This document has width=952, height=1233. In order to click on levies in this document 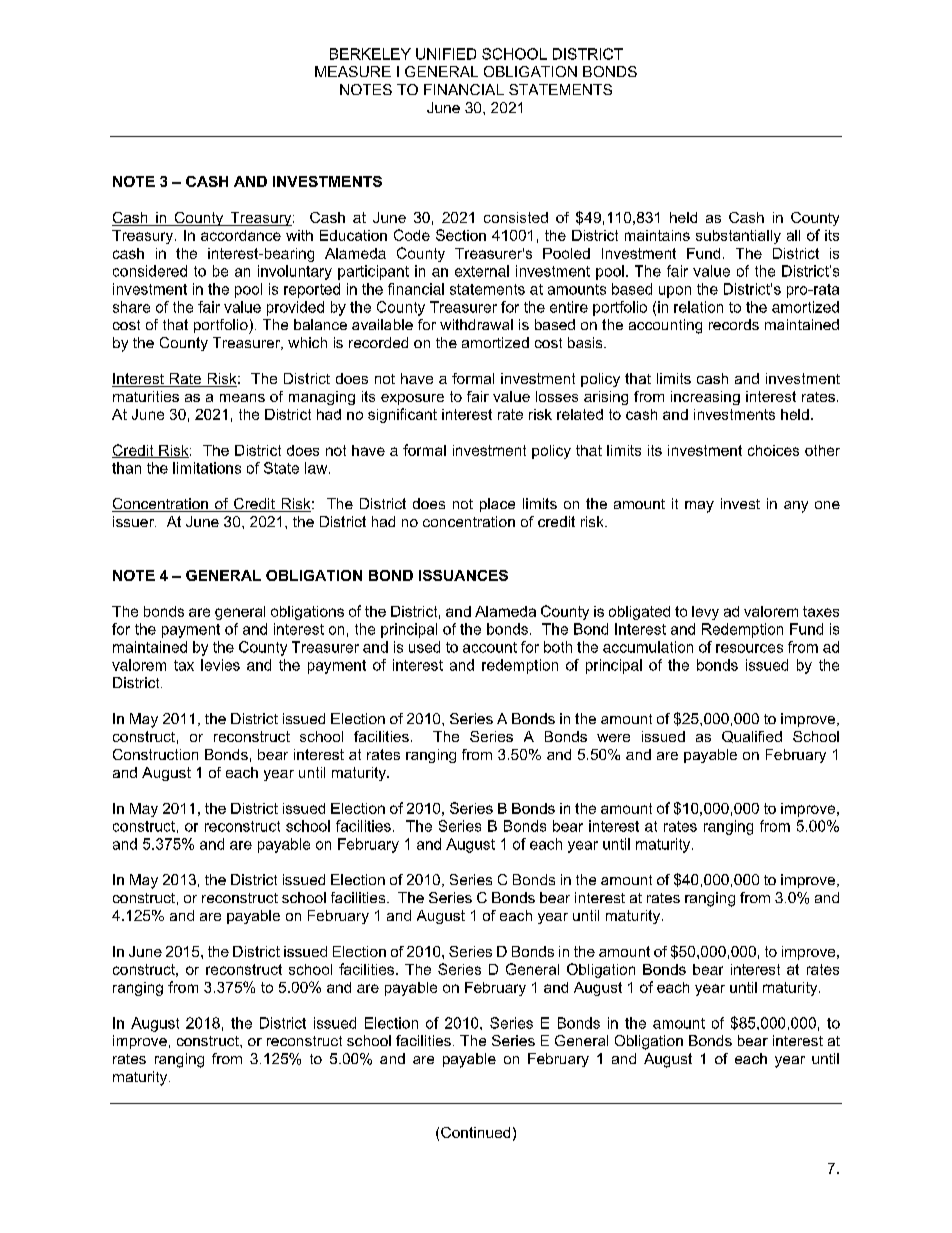, I will do `click(220, 665)`.
